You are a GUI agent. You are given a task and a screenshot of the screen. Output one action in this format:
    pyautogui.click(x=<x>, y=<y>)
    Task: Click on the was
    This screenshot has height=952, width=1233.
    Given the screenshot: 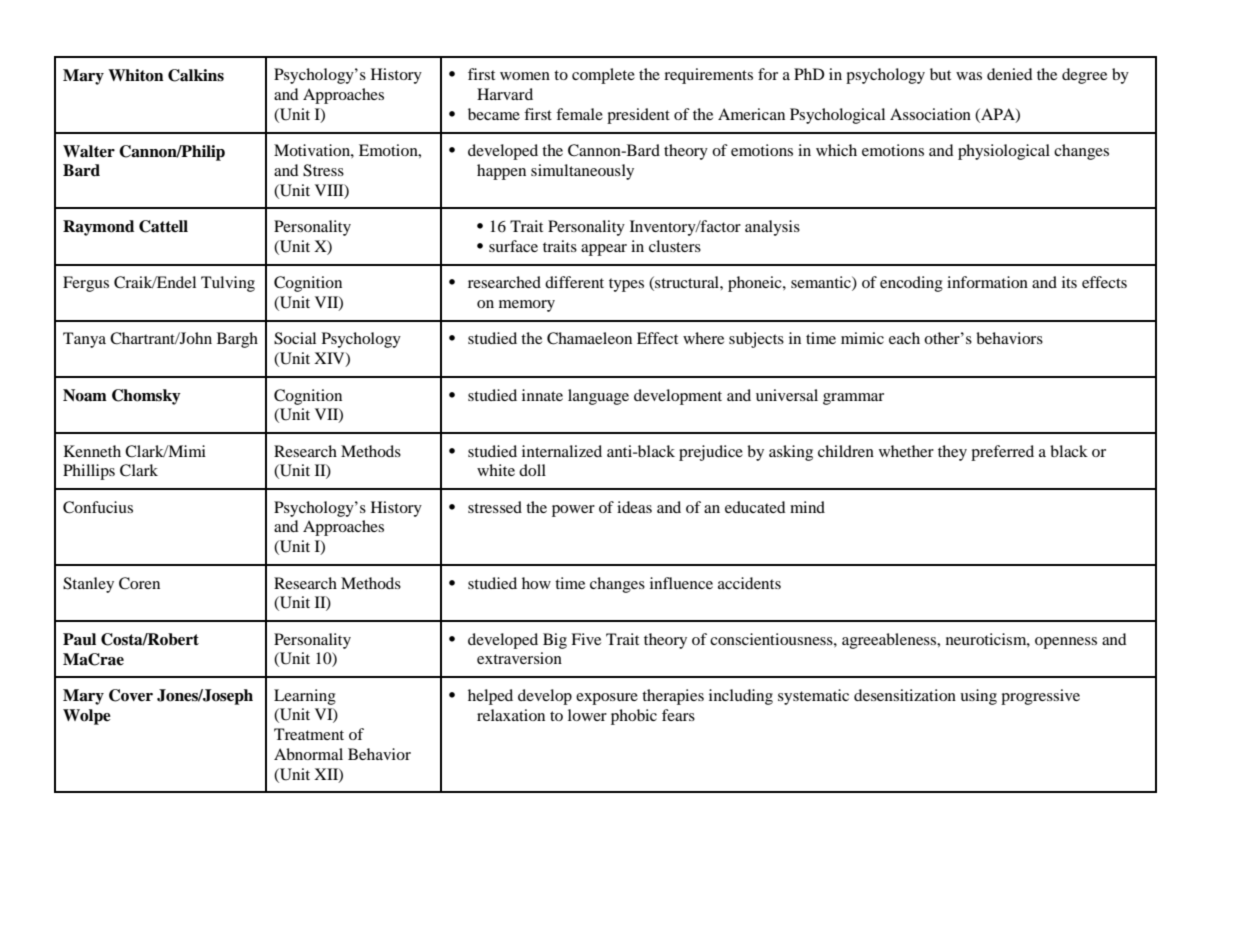 What is the action you would take?
    pyautogui.click(x=969, y=76)
